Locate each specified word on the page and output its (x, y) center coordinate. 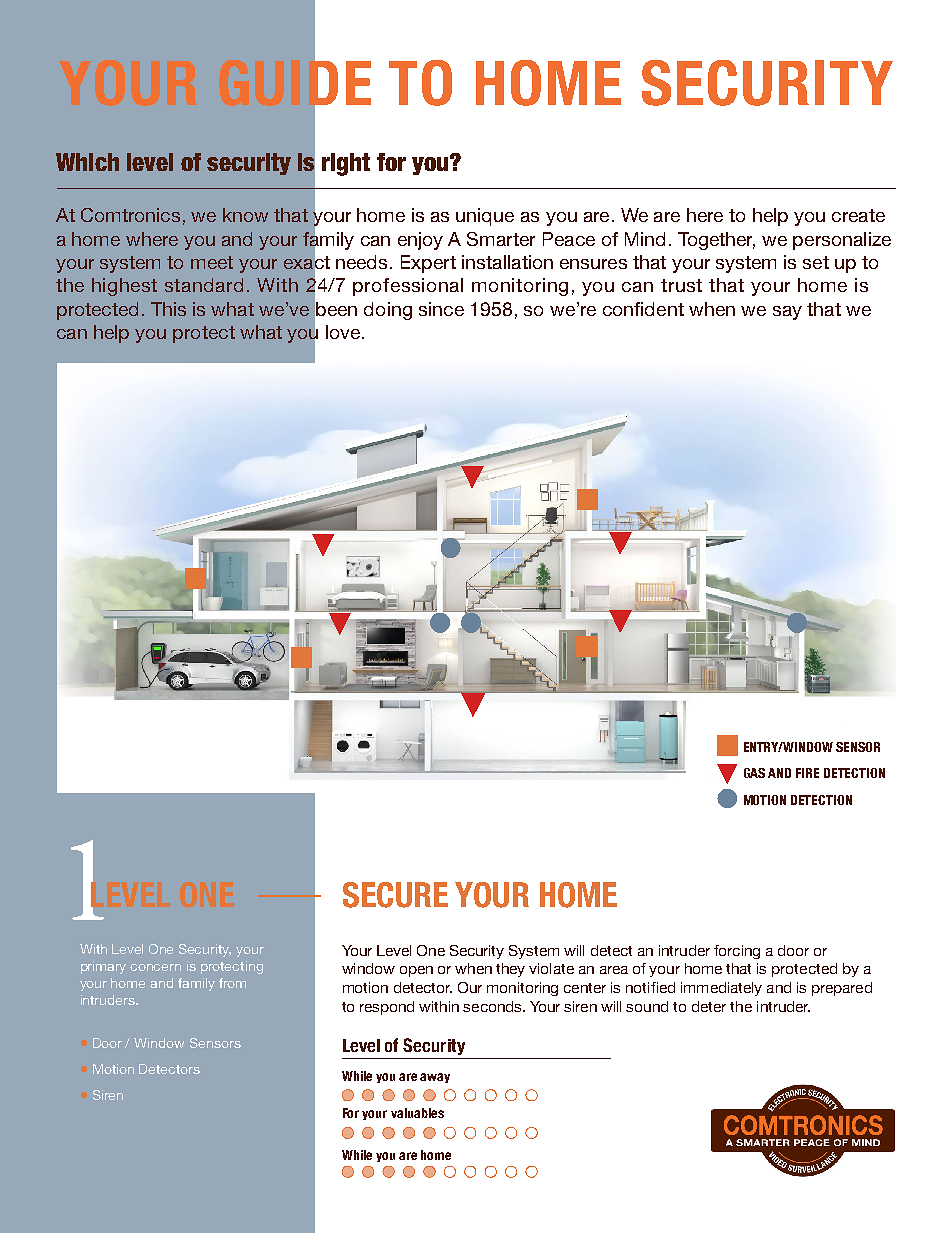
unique (485, 217)
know (245, 215)
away (435, 1078)
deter (709, 1006)
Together (716, 241)
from (232, 983)
